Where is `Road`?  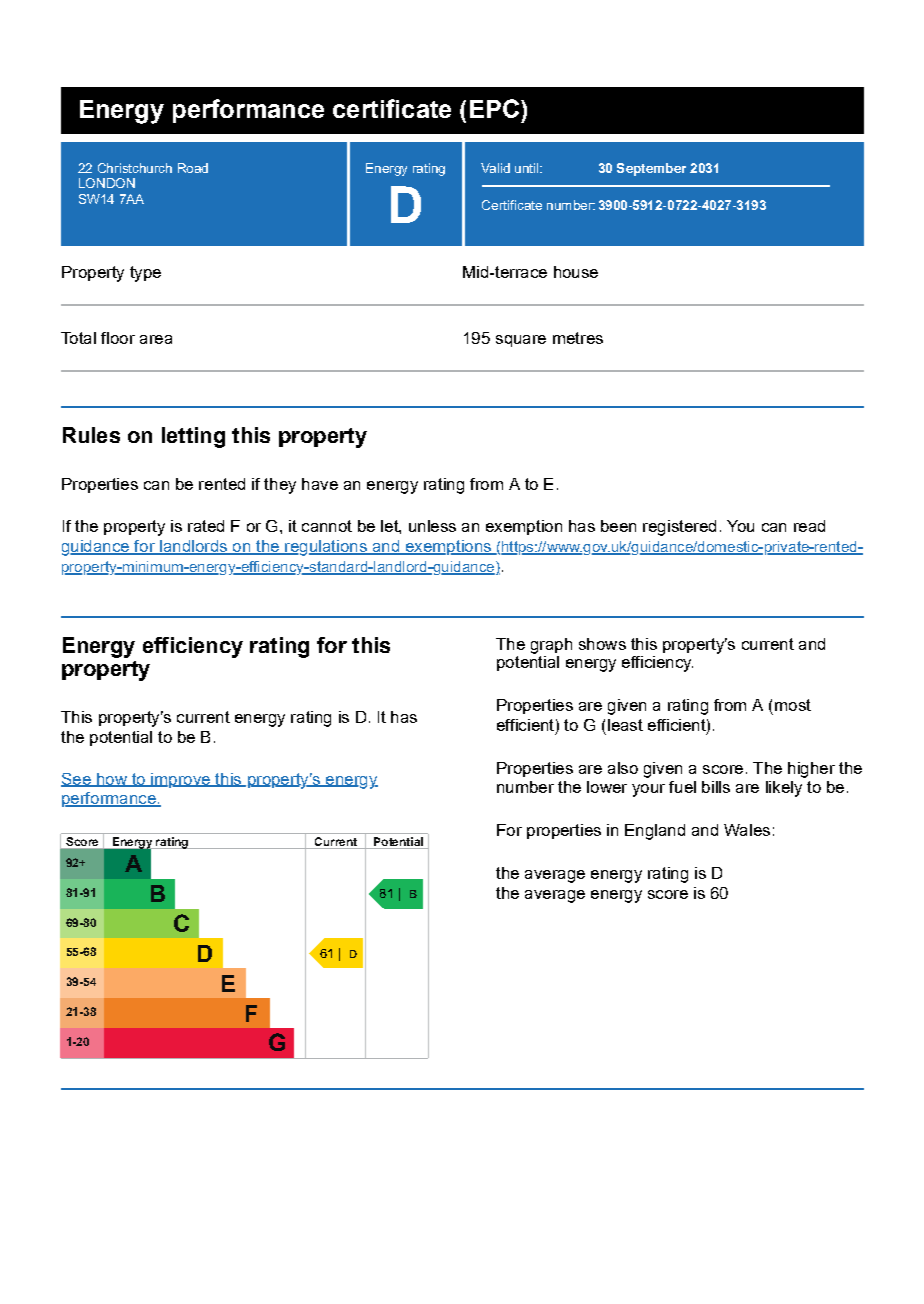
Road is located at coordinates (193, 168).
